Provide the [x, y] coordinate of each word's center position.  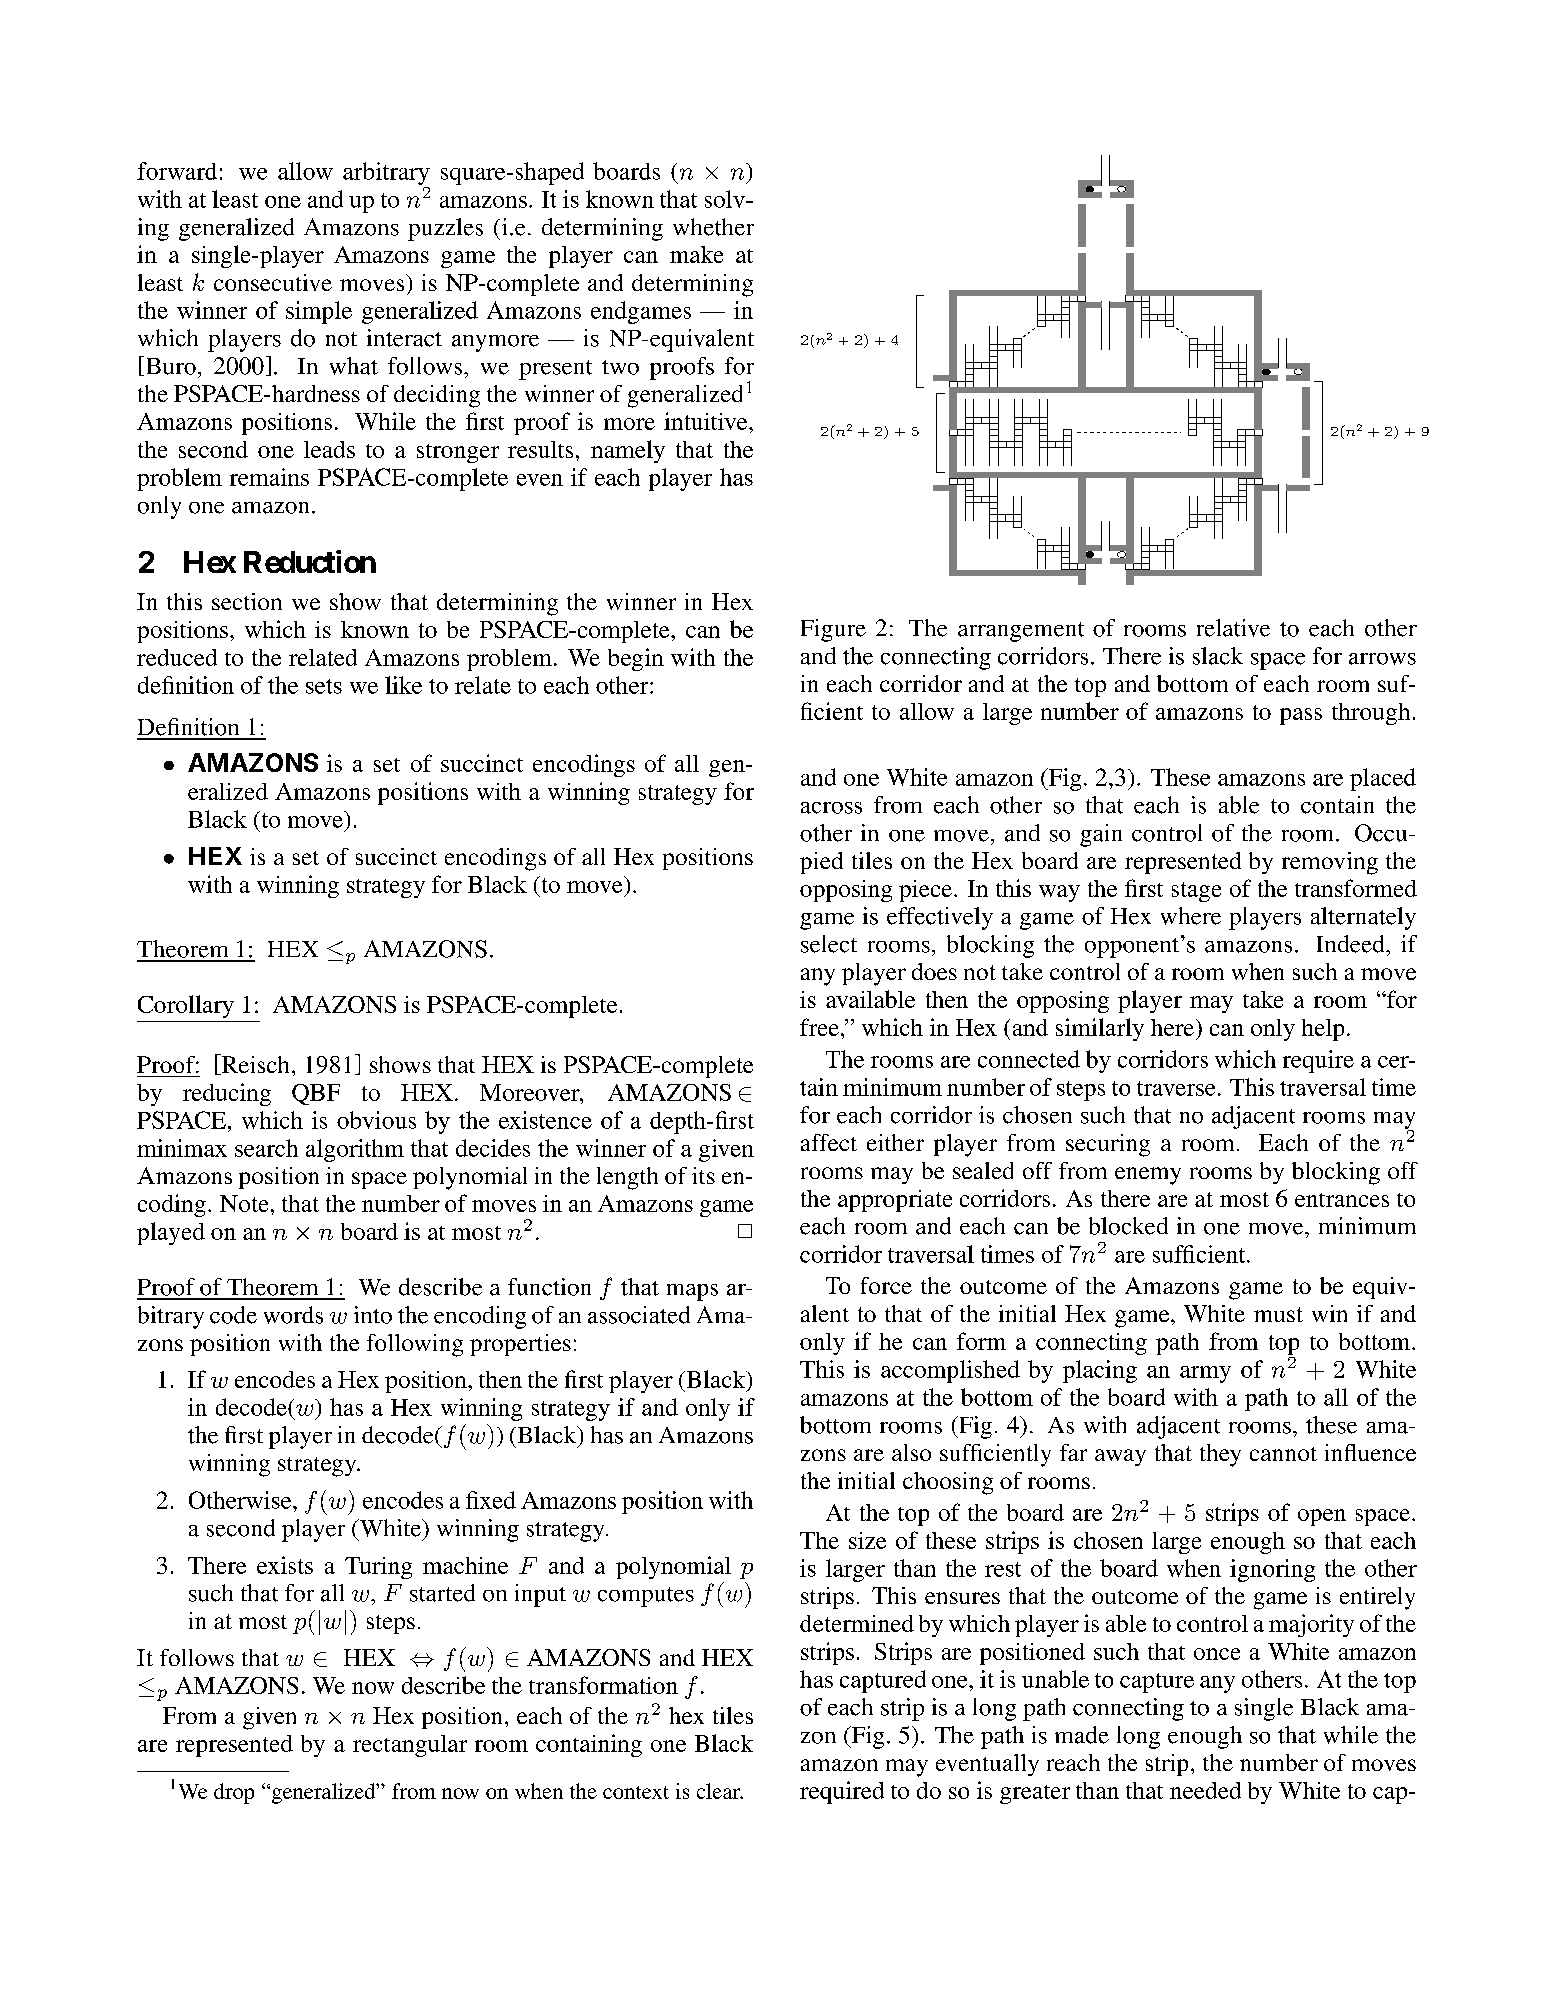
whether [713, 227]
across [831, 808]
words [293, 1315]
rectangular [410, 1746]
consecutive [273, 282]
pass [1301, 716]
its [703, 1175]
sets [324, 686]
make [696, 254]
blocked [1128, 1226]
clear [720, 1791]
